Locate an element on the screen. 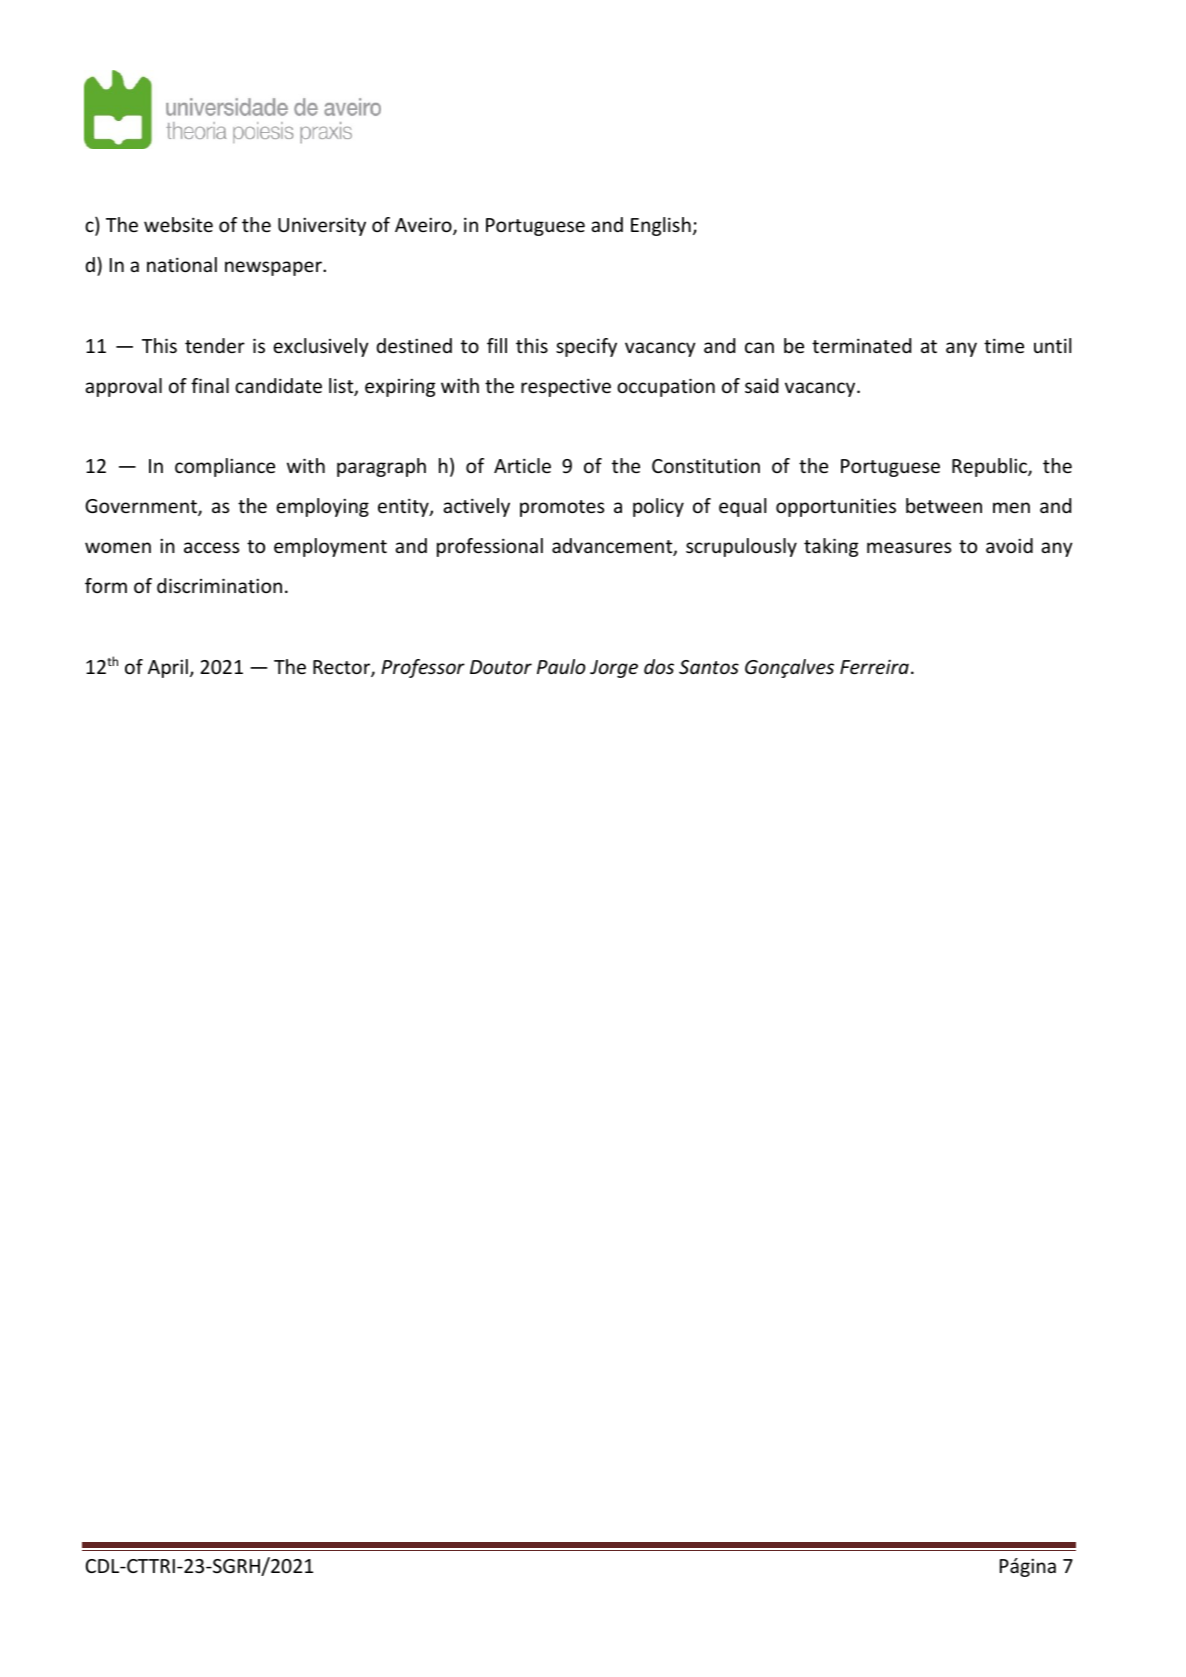 The height and width of the screenshot is (1677, 1186). Government is located at coordinates (142, 507).
